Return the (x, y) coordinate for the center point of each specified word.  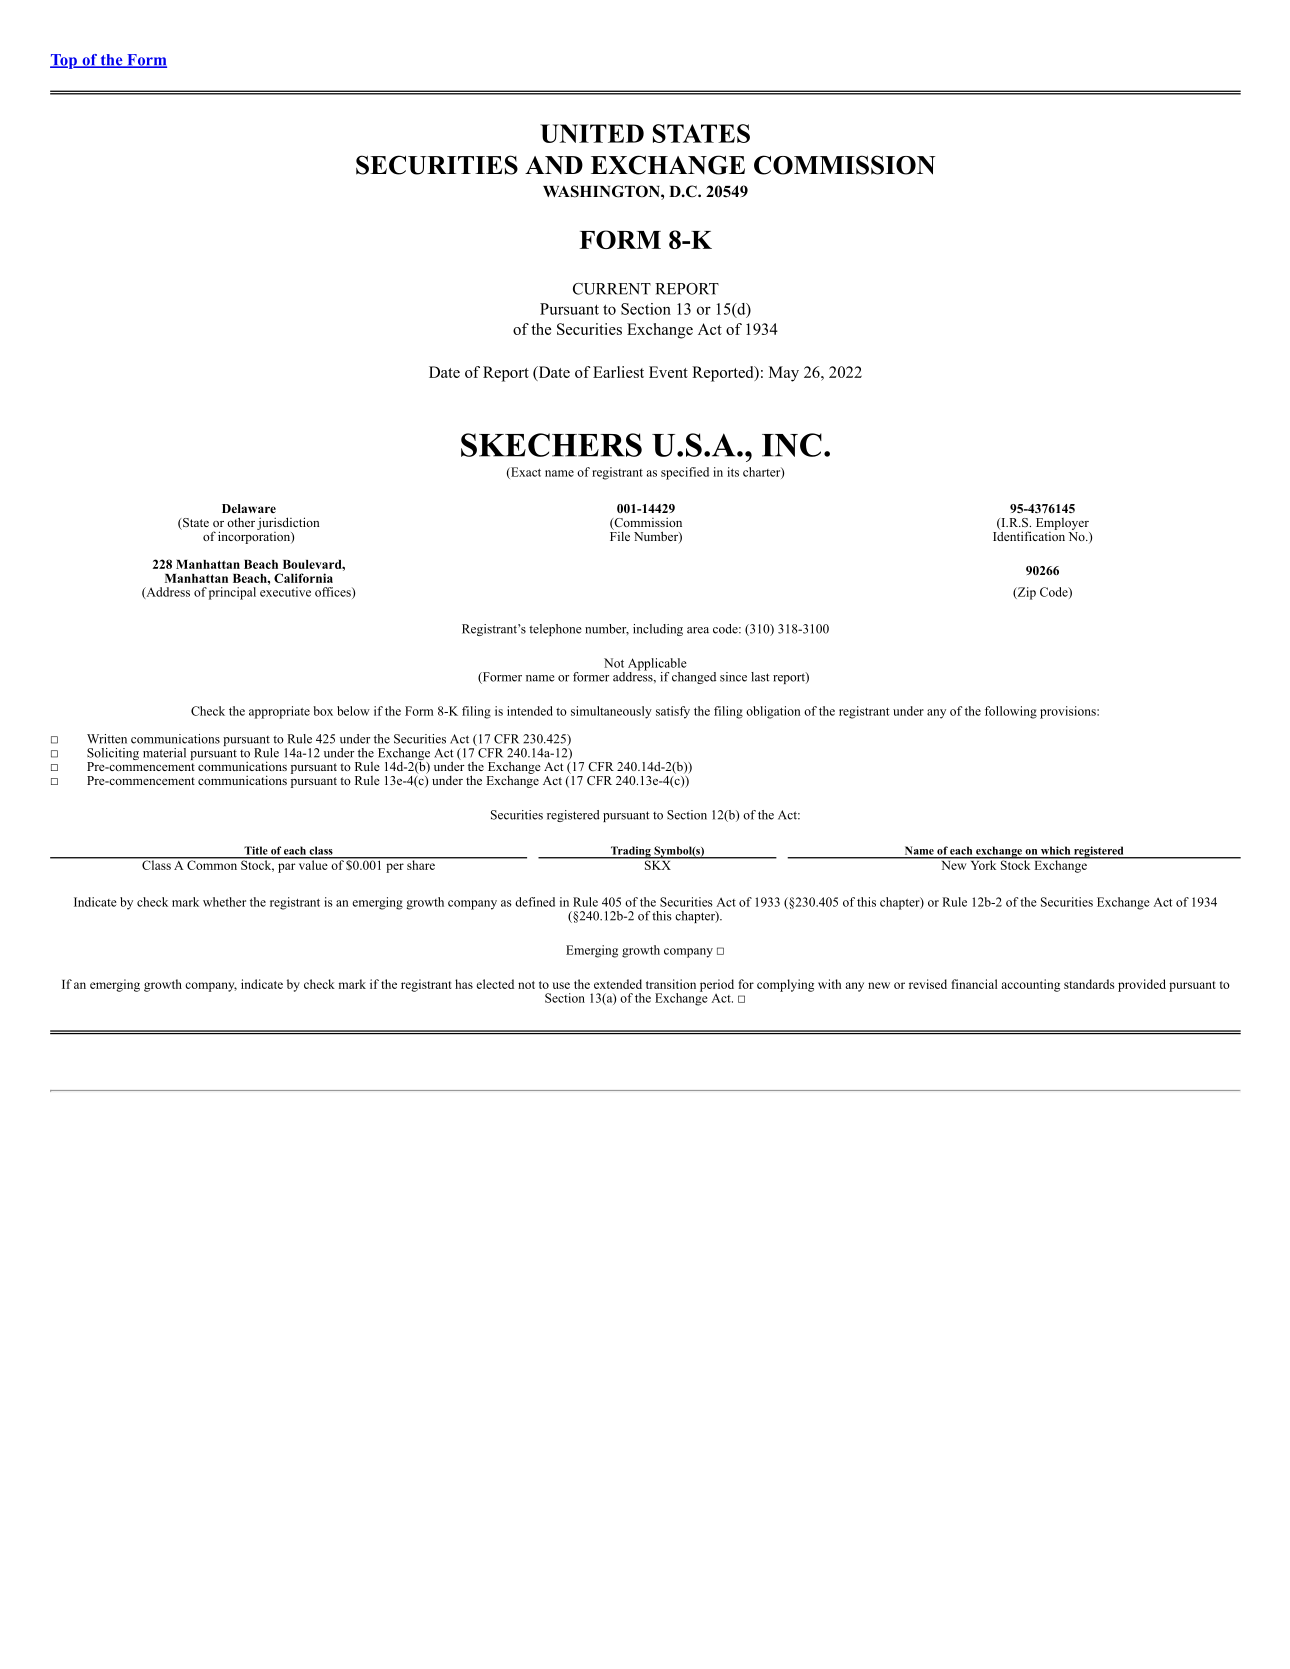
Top (64, 61)
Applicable (657, 665)
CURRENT (612, 289)
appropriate (279, 712)
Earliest (618, 372)
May (784, 374)
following (1011, 712)
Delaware (249, 508)
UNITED (592, 133)
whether (224, 902)
